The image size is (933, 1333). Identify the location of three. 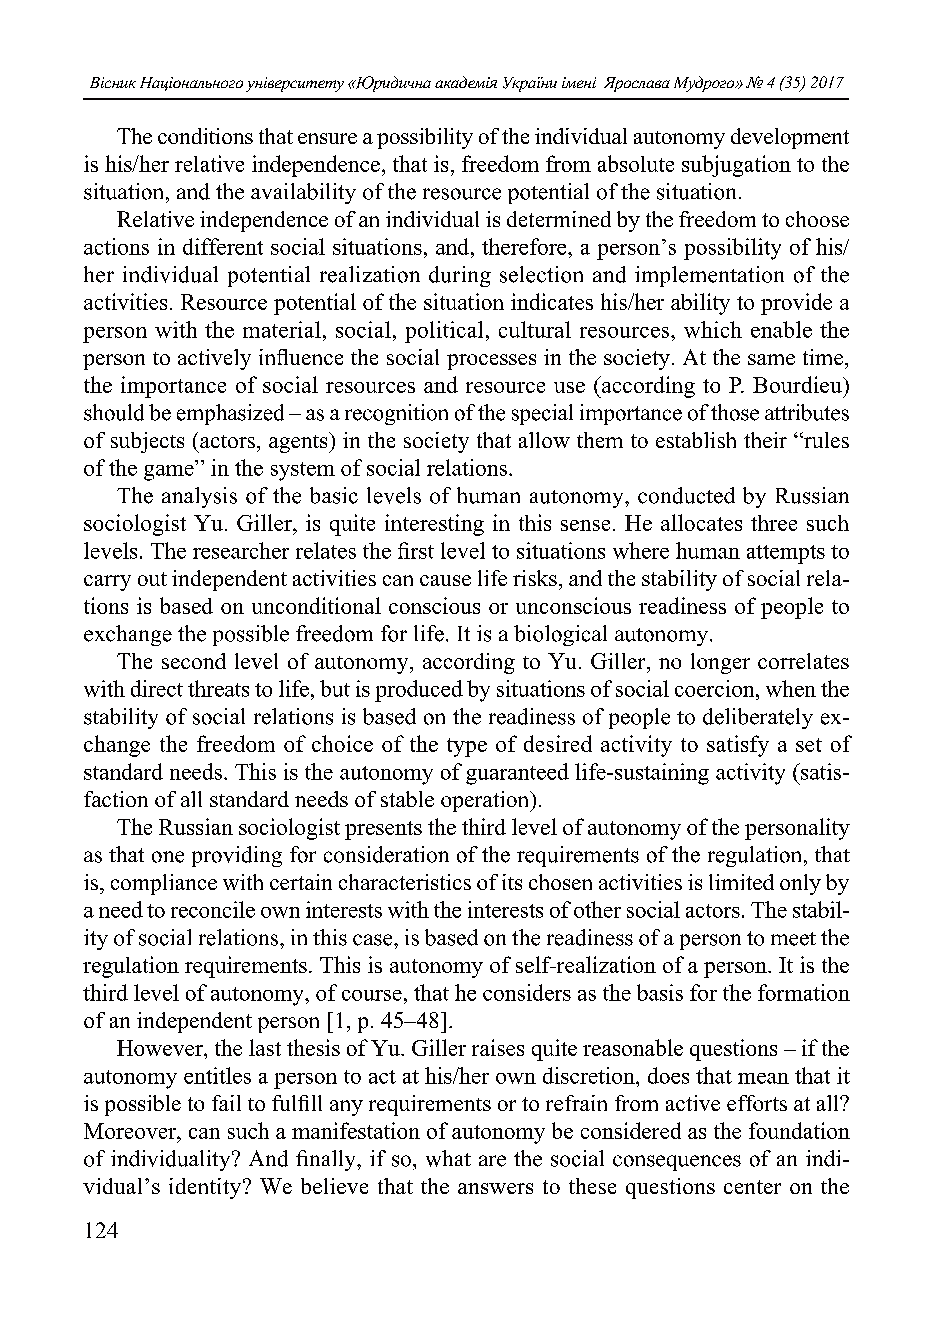
(774, 523).
